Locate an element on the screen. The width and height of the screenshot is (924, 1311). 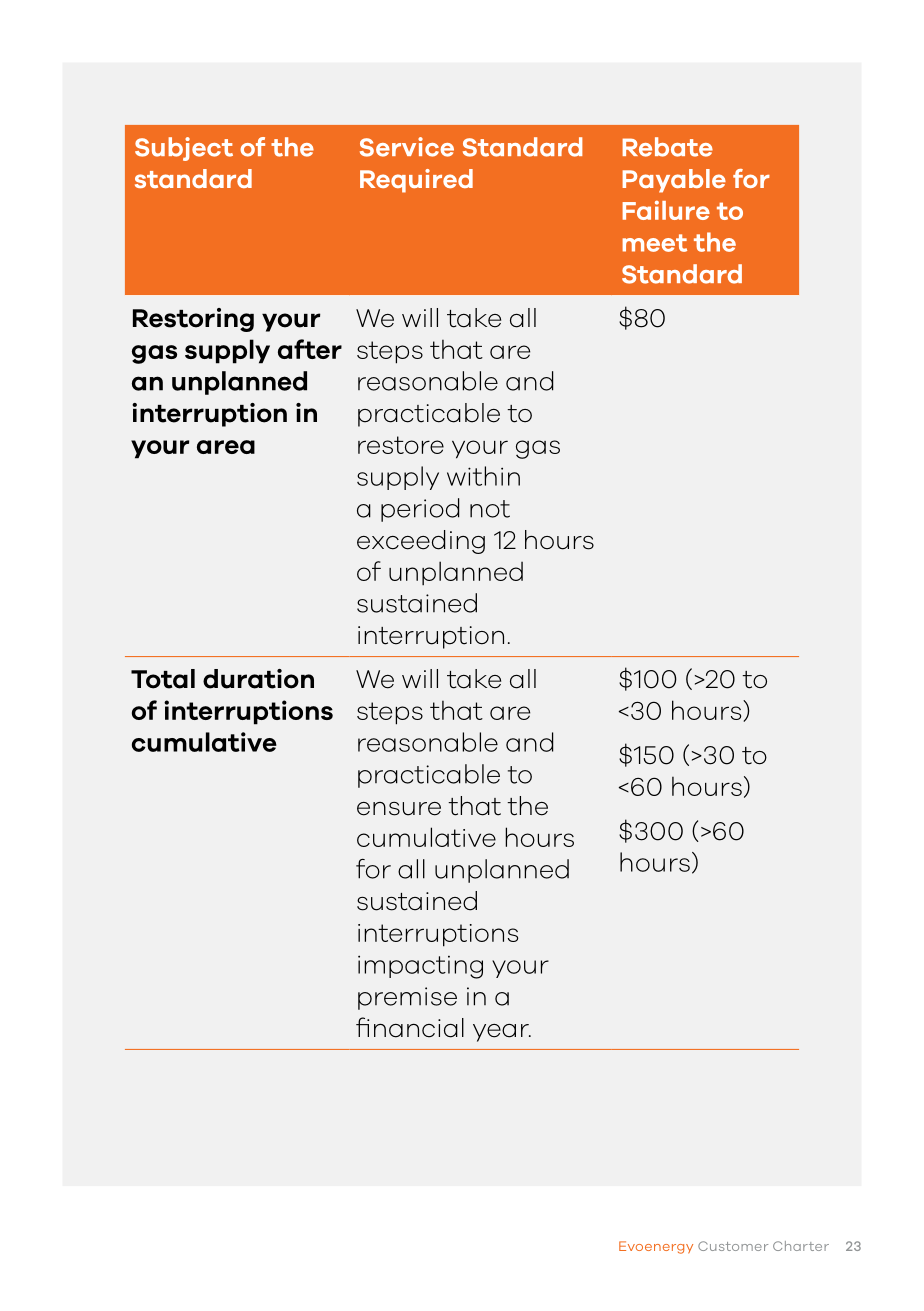
Required is located at coordinates (416, 181).
